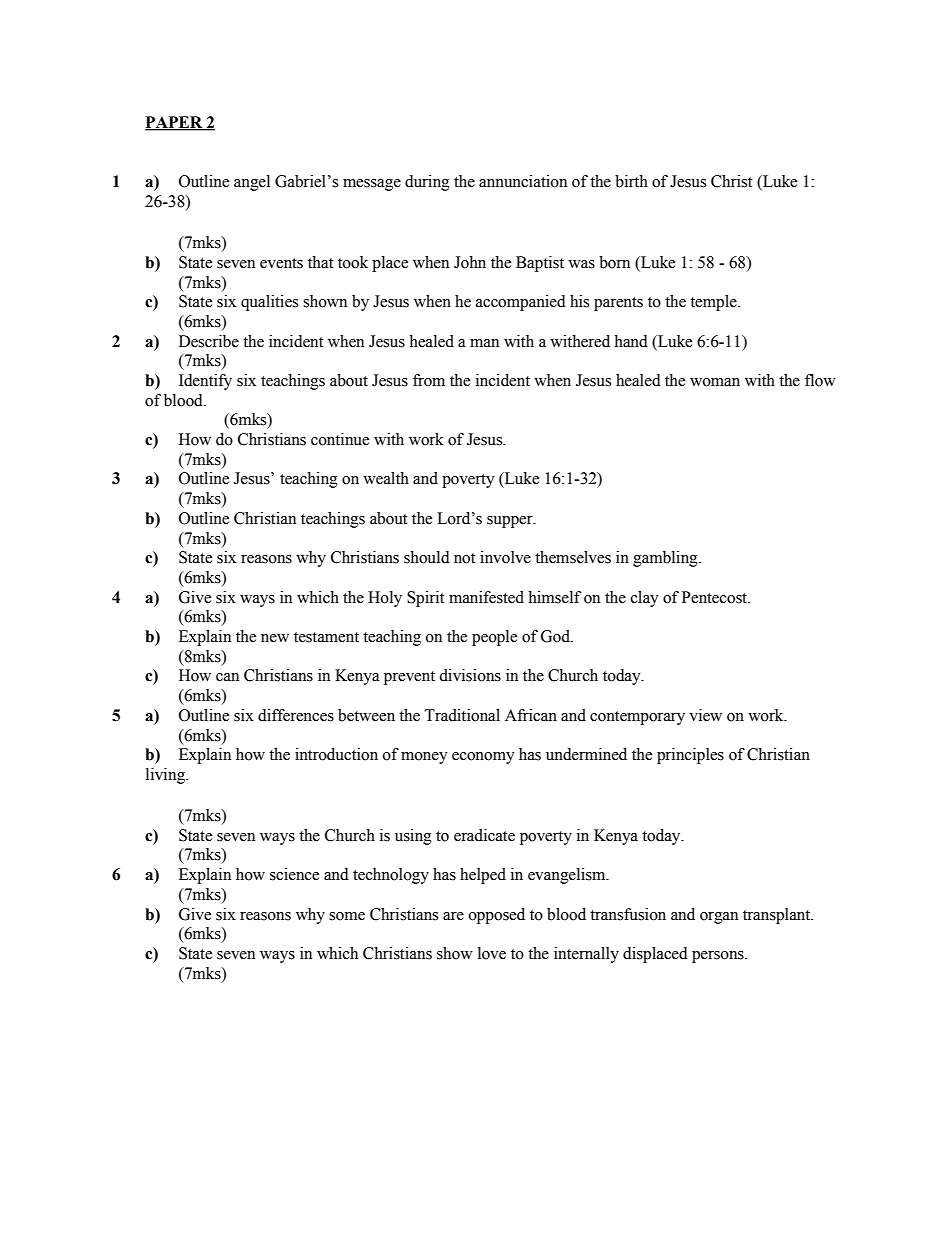 Image resolution: width=952 pixels, height=1233 pixels. What do you see at coordinates (631, 181) in the screenshot?
I see `birth` at bounding box center [631, 181].
